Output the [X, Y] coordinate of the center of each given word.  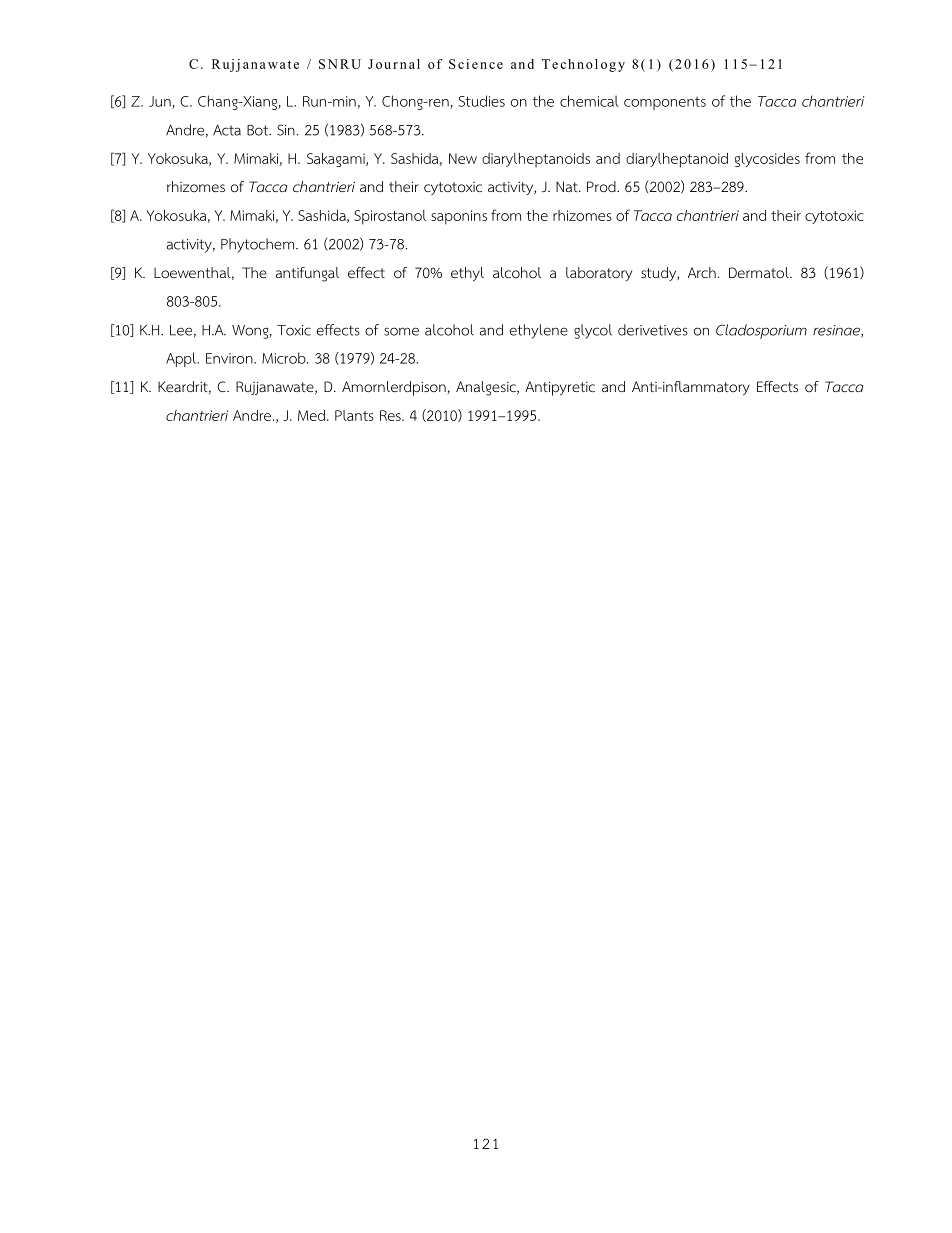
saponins [459, 217]
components [665, 103]
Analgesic [487, 388]
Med [311, 415]
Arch [702, 272]
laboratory [599, 274]
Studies [481, 101]
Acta [227, 130]
